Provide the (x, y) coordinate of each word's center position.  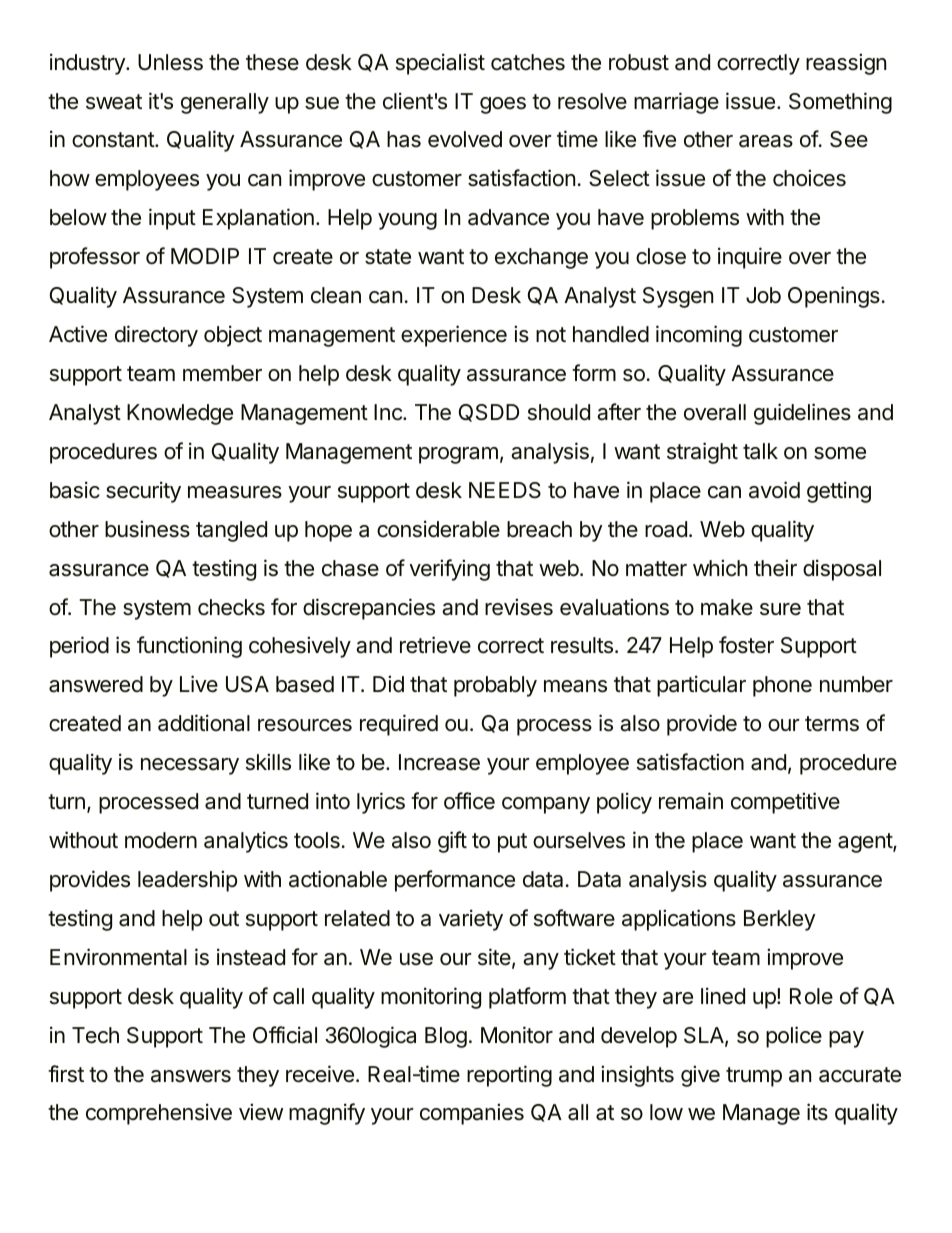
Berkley (780, 920)
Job (763, 295)
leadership (187, 881)
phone (782, 686)
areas (766, 141)
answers (191, 1076)
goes (503, 105)
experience (454, 336)
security (143, 492)
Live (199, 684)
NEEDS (505, 490)
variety (471, 920)
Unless (170, 62)
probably (495, 686)
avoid (774, 490)
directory (156, 336)
